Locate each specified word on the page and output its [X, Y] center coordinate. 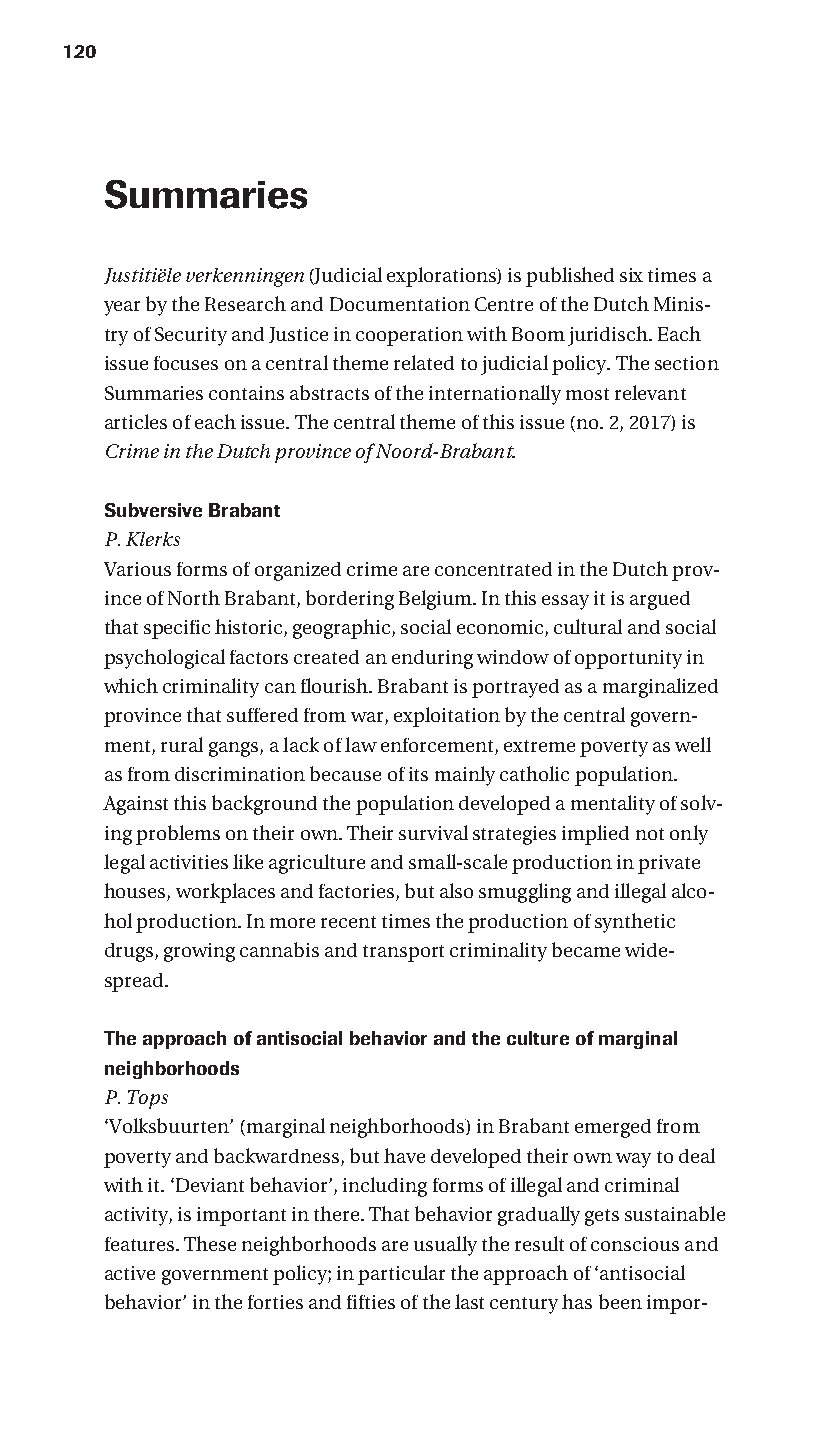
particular [401, 1275]
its [418, 774]
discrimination [240, 774]
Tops [148, 1099]
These [210, 1243]
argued [660, 600]
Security [191, 336]
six [631, 275]
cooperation [409, 336]
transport [403, 953]
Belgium [436, 600]
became [586, 949]
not [650, 834]
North [194, 597]
